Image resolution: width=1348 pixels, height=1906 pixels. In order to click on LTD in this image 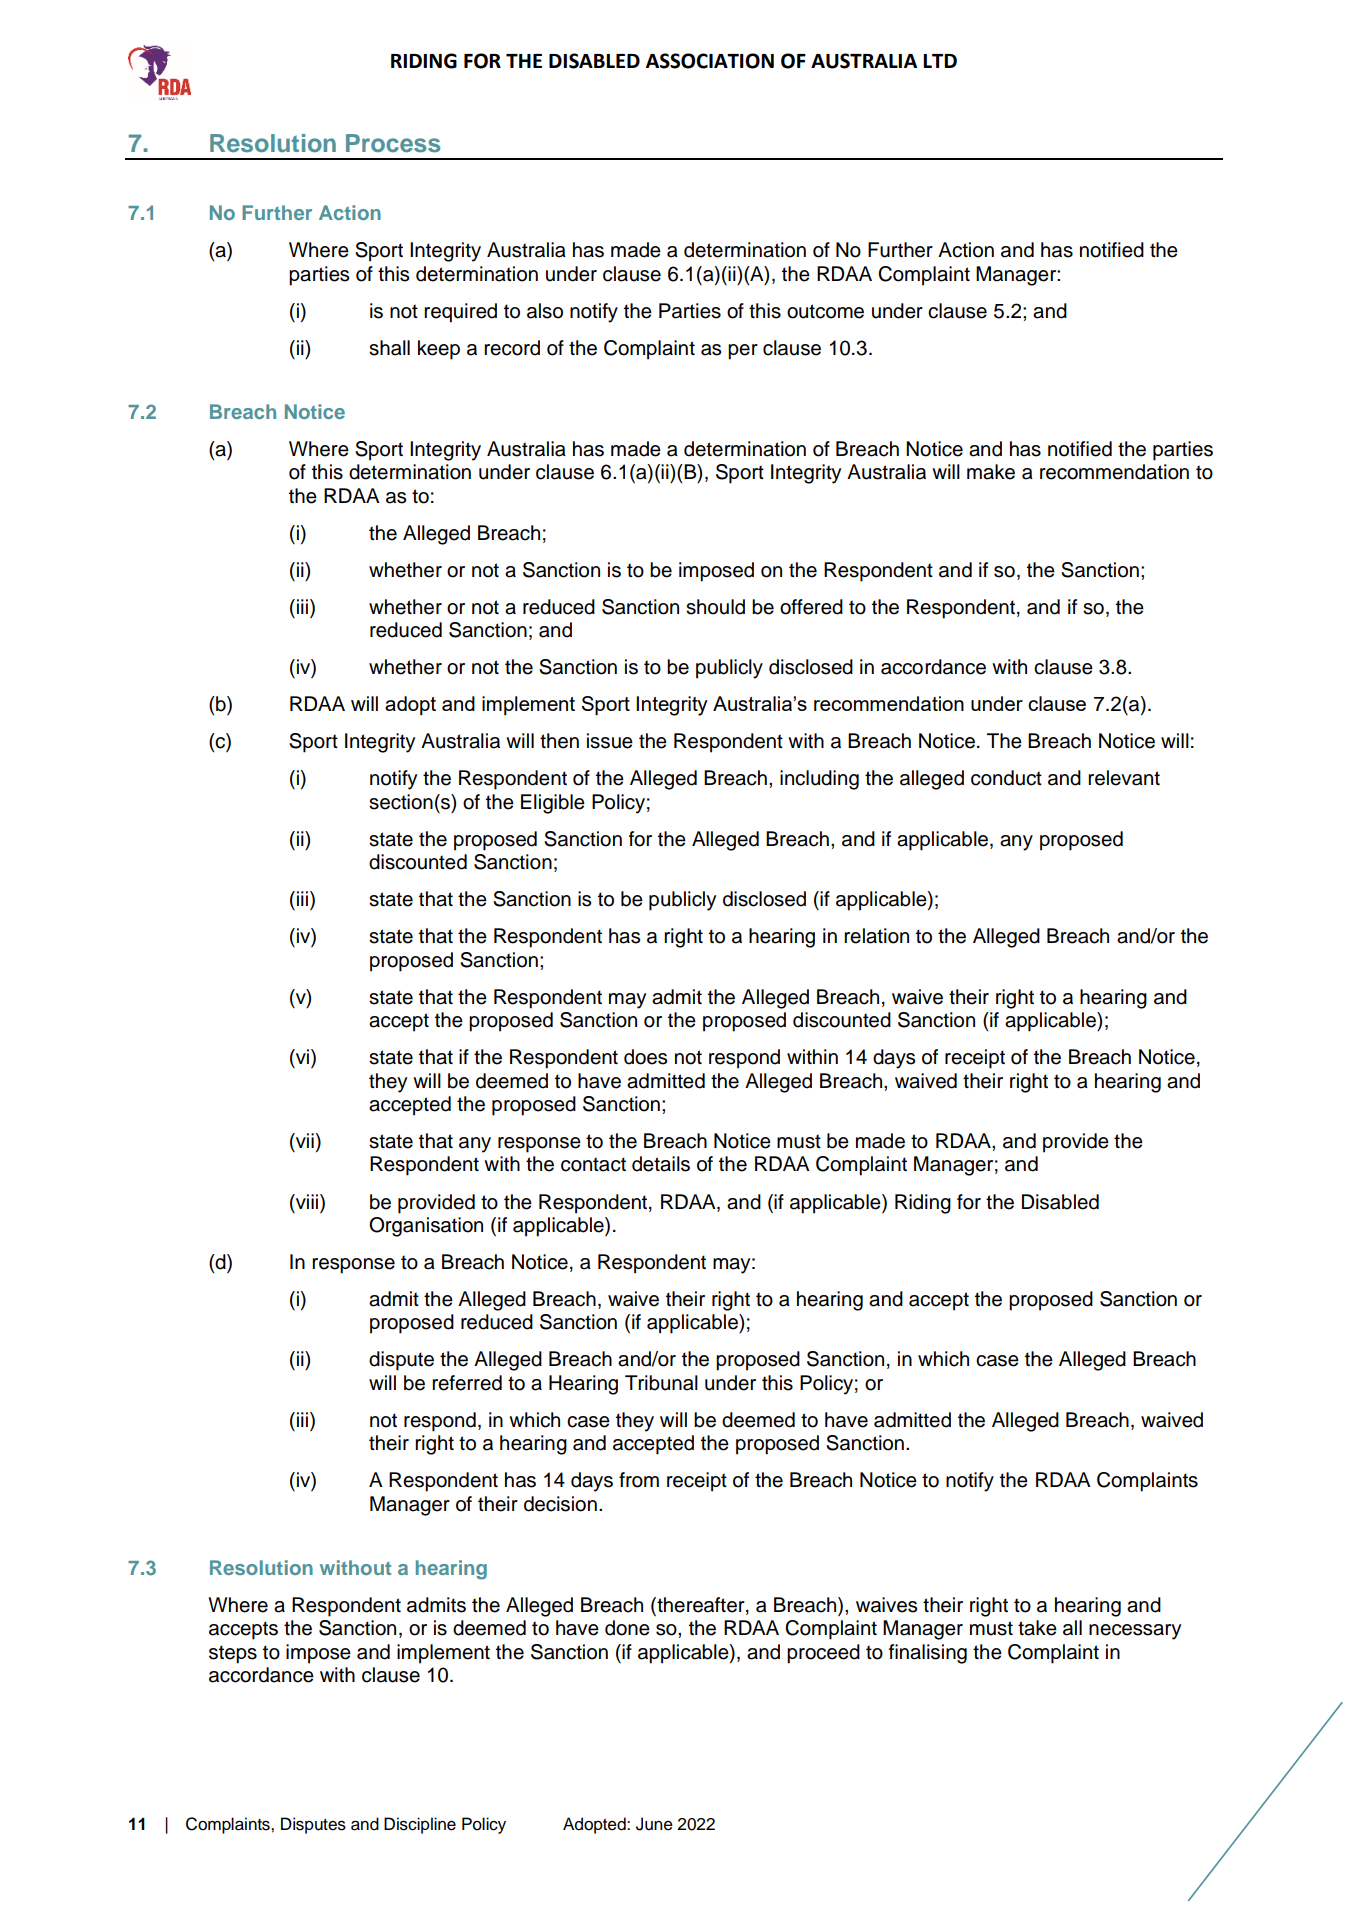, I will do `click(940, 61)`.
